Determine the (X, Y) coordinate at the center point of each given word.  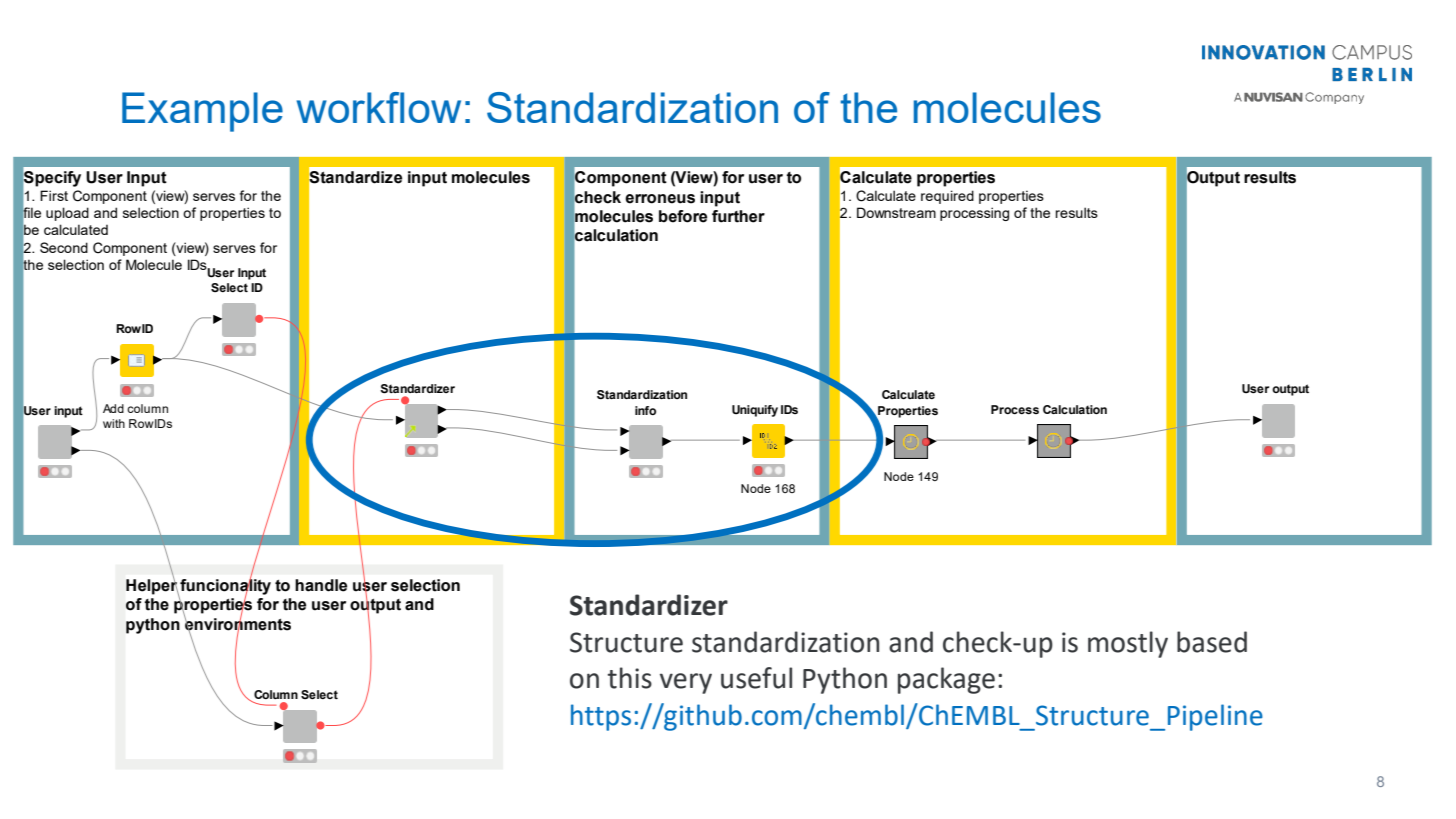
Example (202, 112)
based (1212, 642)
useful (756, 678)
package (946, 680)
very (686, 683)
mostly (1128, 644)
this (629, 678)
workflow (379, 107)
